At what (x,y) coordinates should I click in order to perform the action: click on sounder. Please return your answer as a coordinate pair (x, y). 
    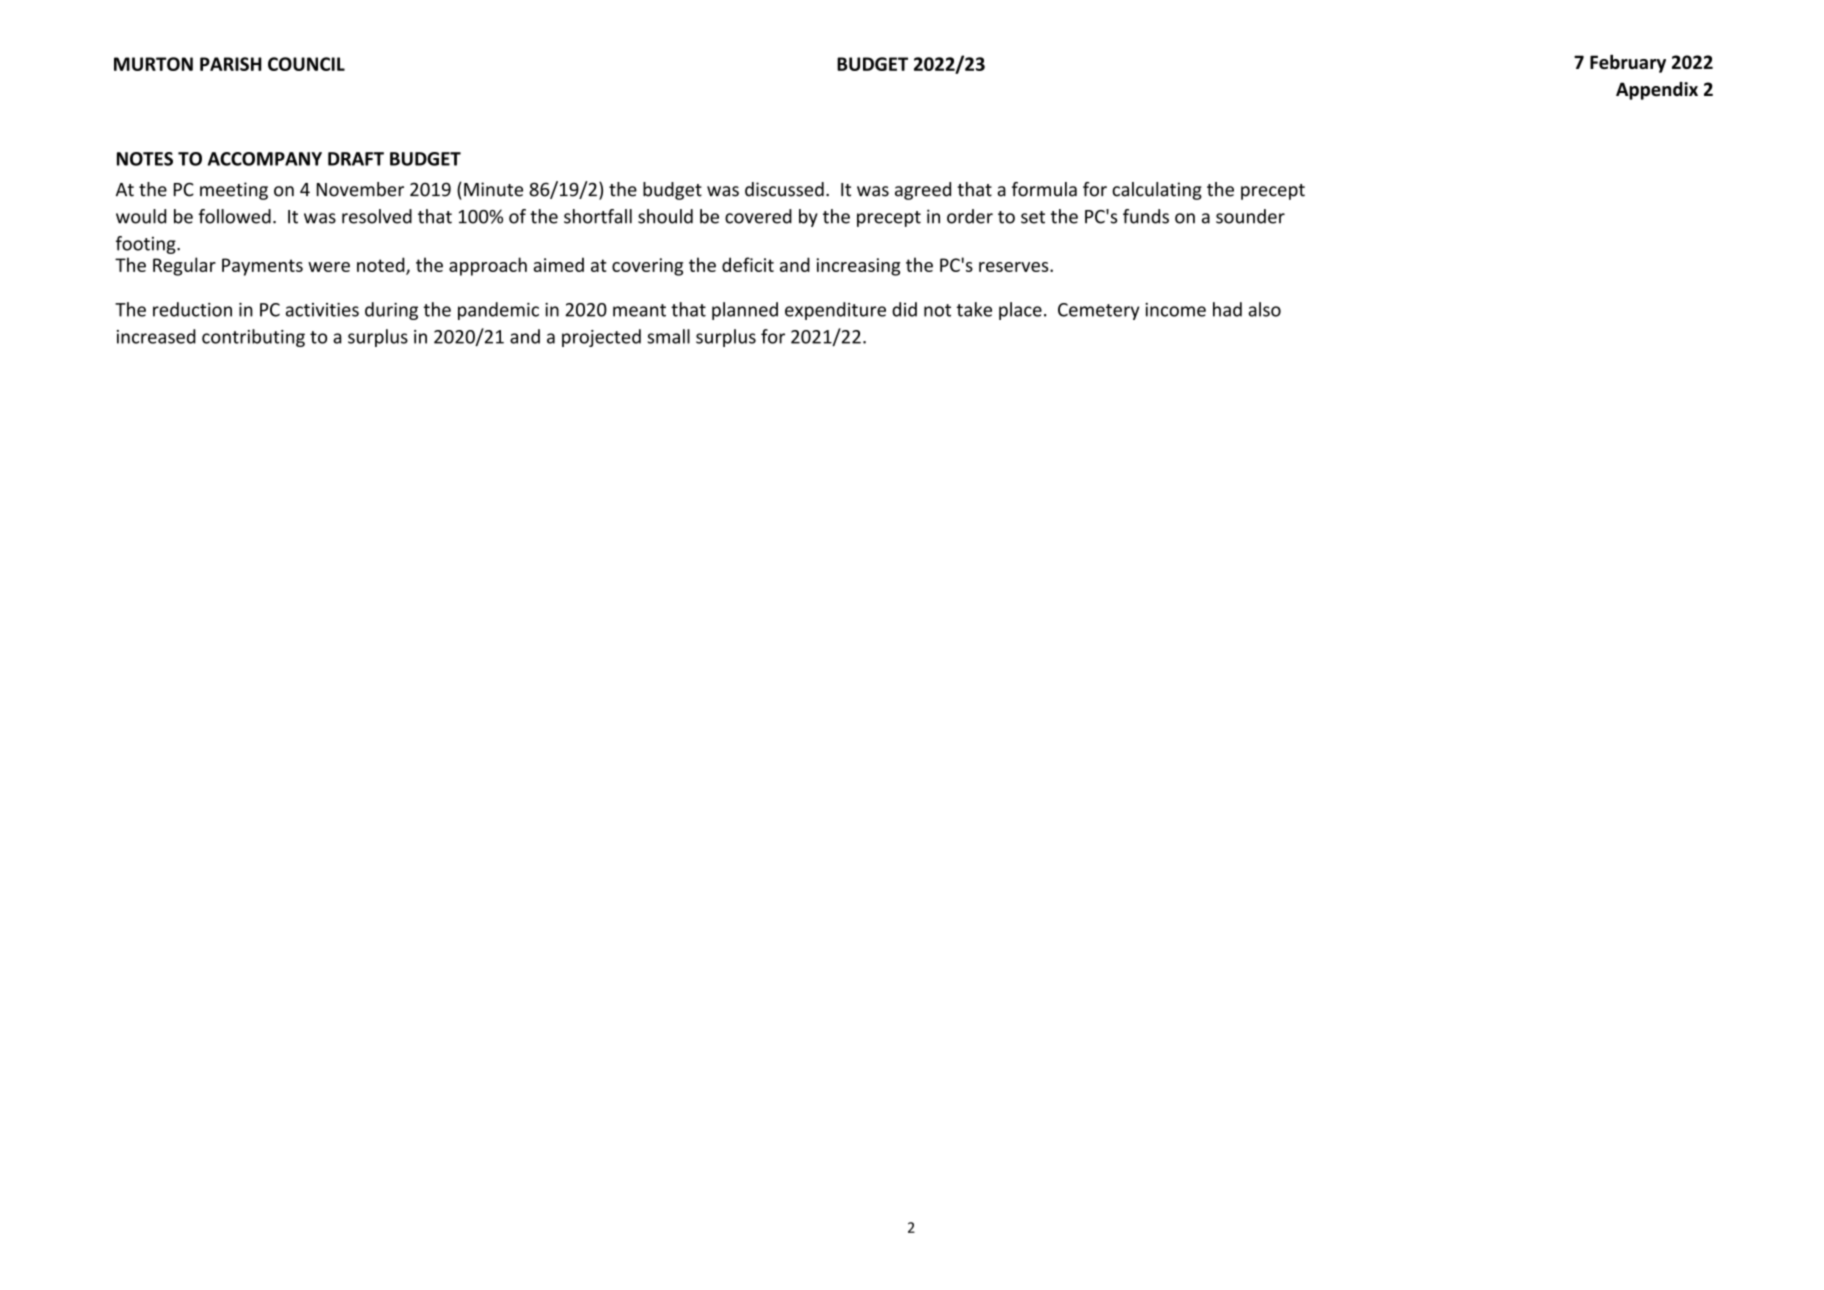
    Looking at the image, I should click on (1250, 216).
